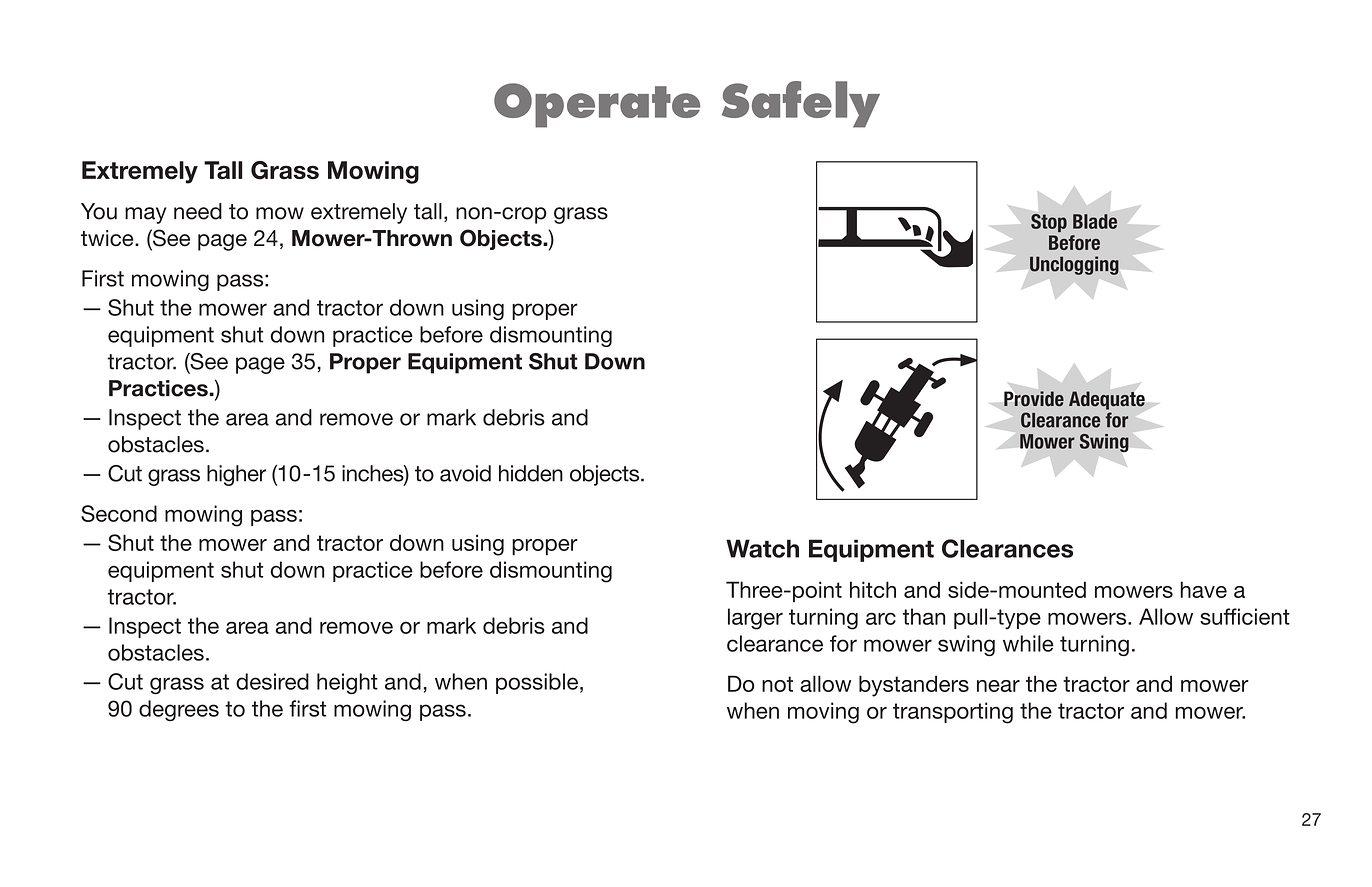 The height and width of the screenshot is (887, 1372). I want to click on Operate, so click(597, 105).
